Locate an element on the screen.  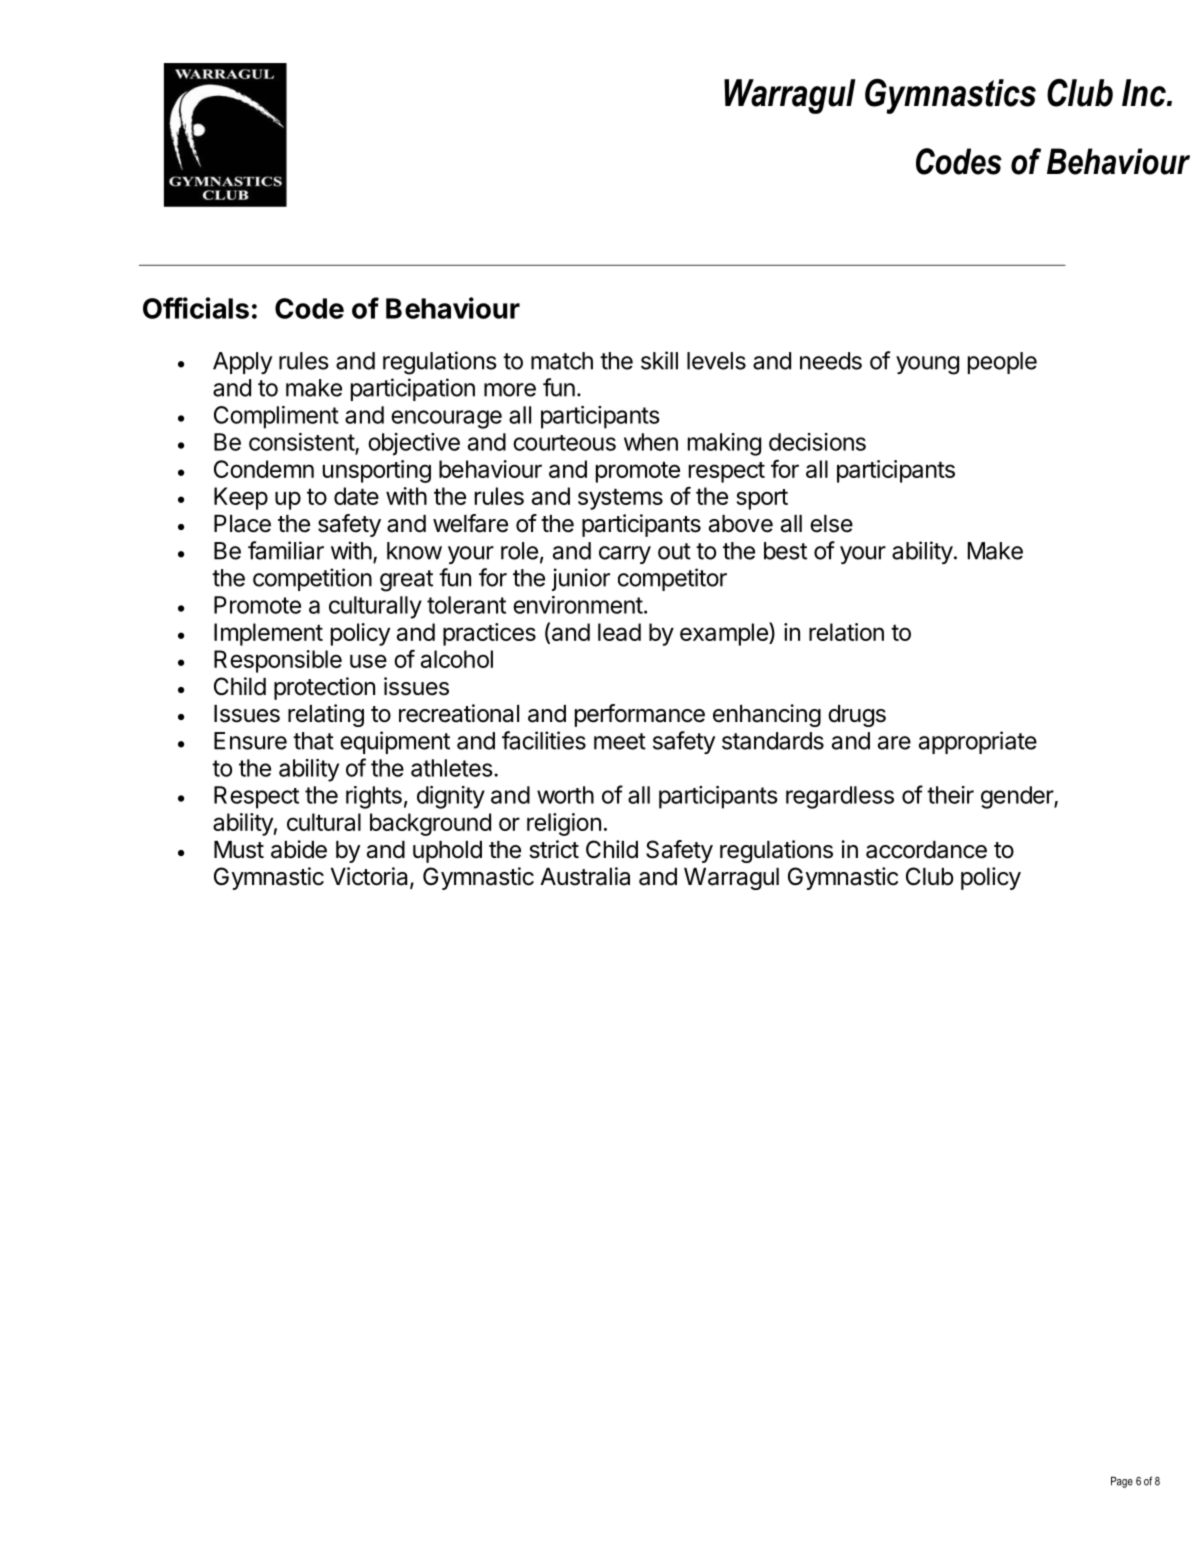
skill is located at coordinates (659, 360).
